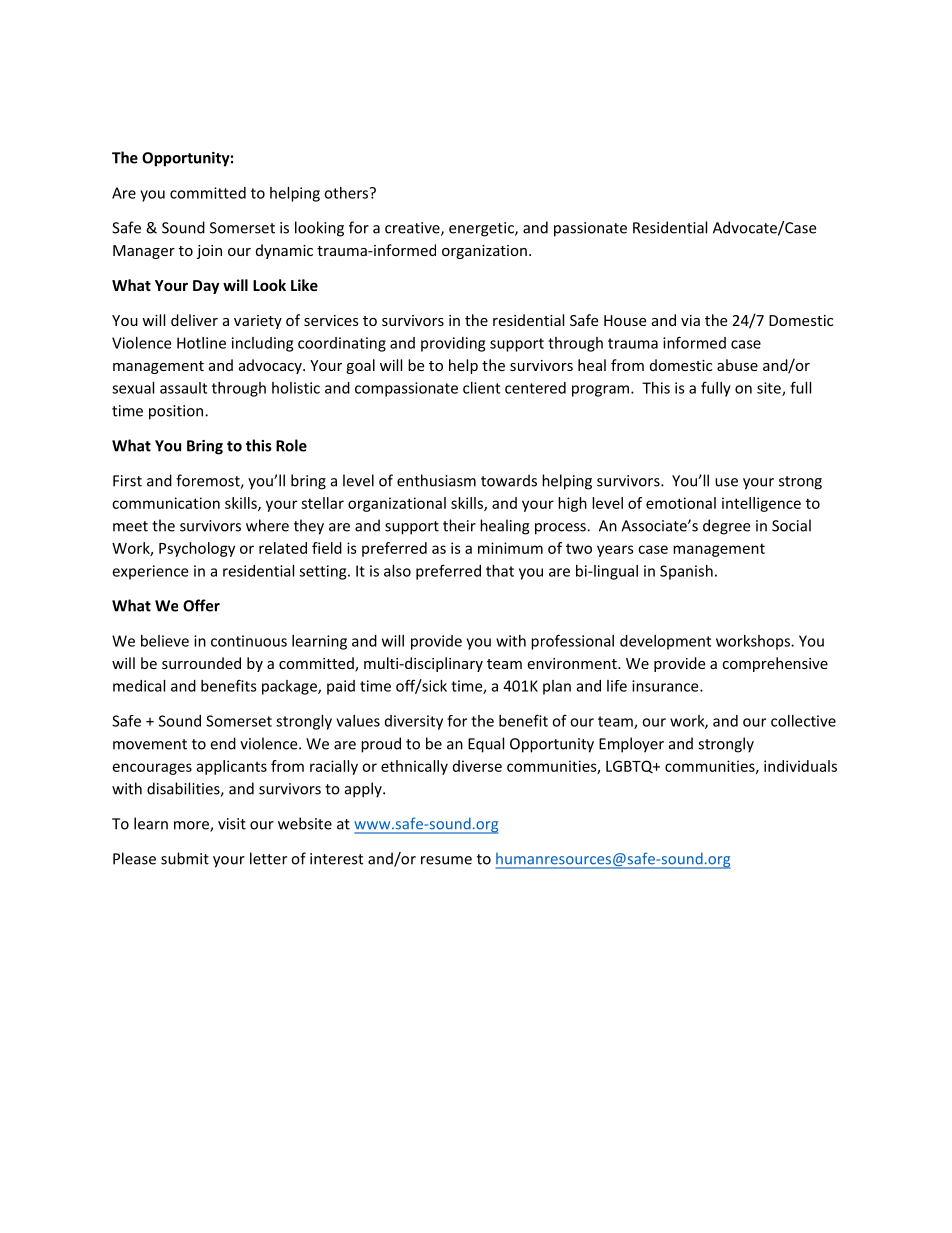 The height and width of the image is (1233, 952). What do you see at coordinates (232, 824) in the image?
I see `visit` at bounding box center [232, 824].
